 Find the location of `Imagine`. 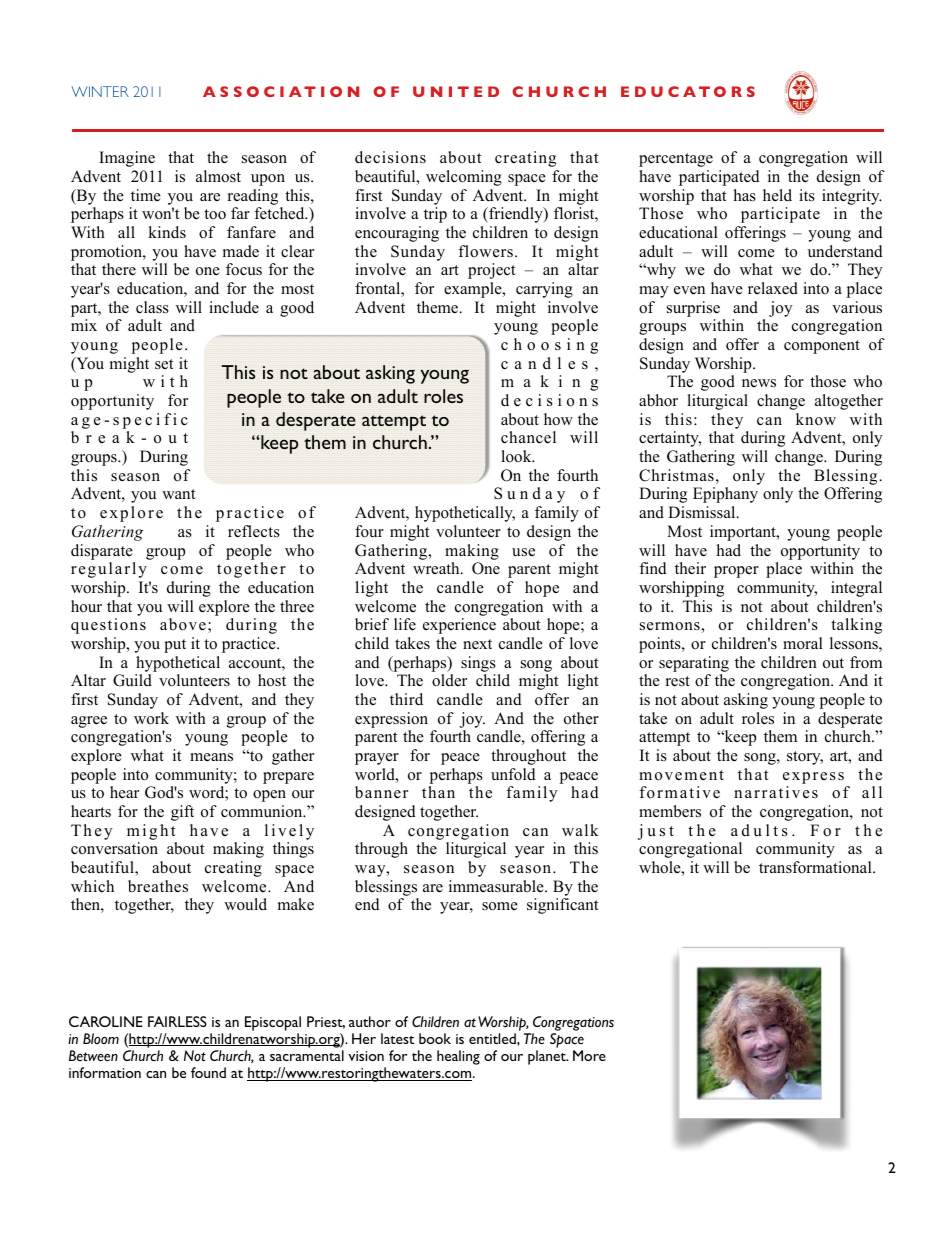

Imagine is located at coordinates (127, 159).
